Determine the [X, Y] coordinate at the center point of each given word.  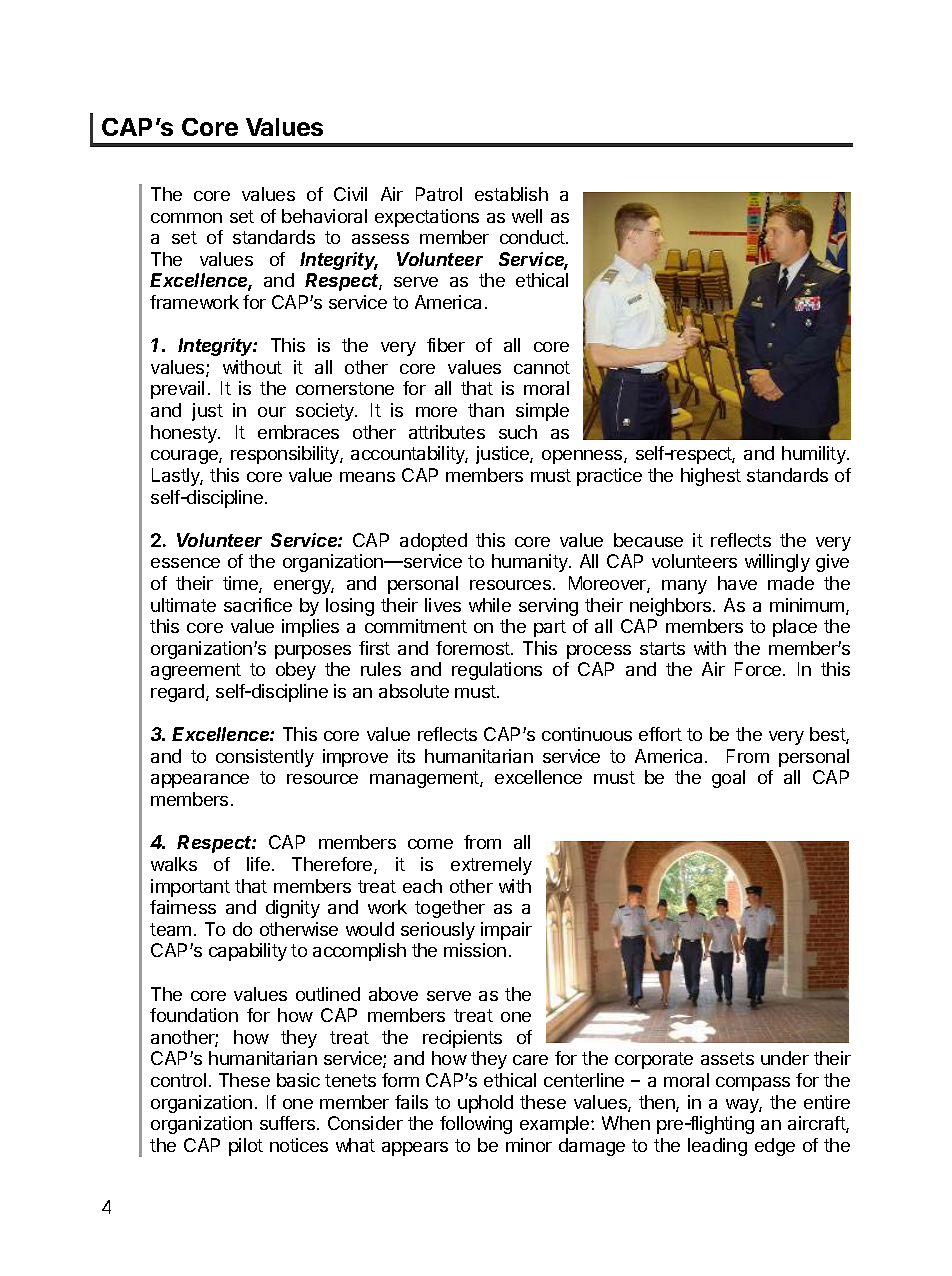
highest [711, 477]
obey [296, 671]
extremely [491, 866]
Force [759, 669]
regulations [497, 671]
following [476, 1125]
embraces [298, 432]
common [186, 218]
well [527, 216]
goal [728, 779]
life [258, 864]
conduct [533, 237]
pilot [246, 1147]
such [518, 432]
